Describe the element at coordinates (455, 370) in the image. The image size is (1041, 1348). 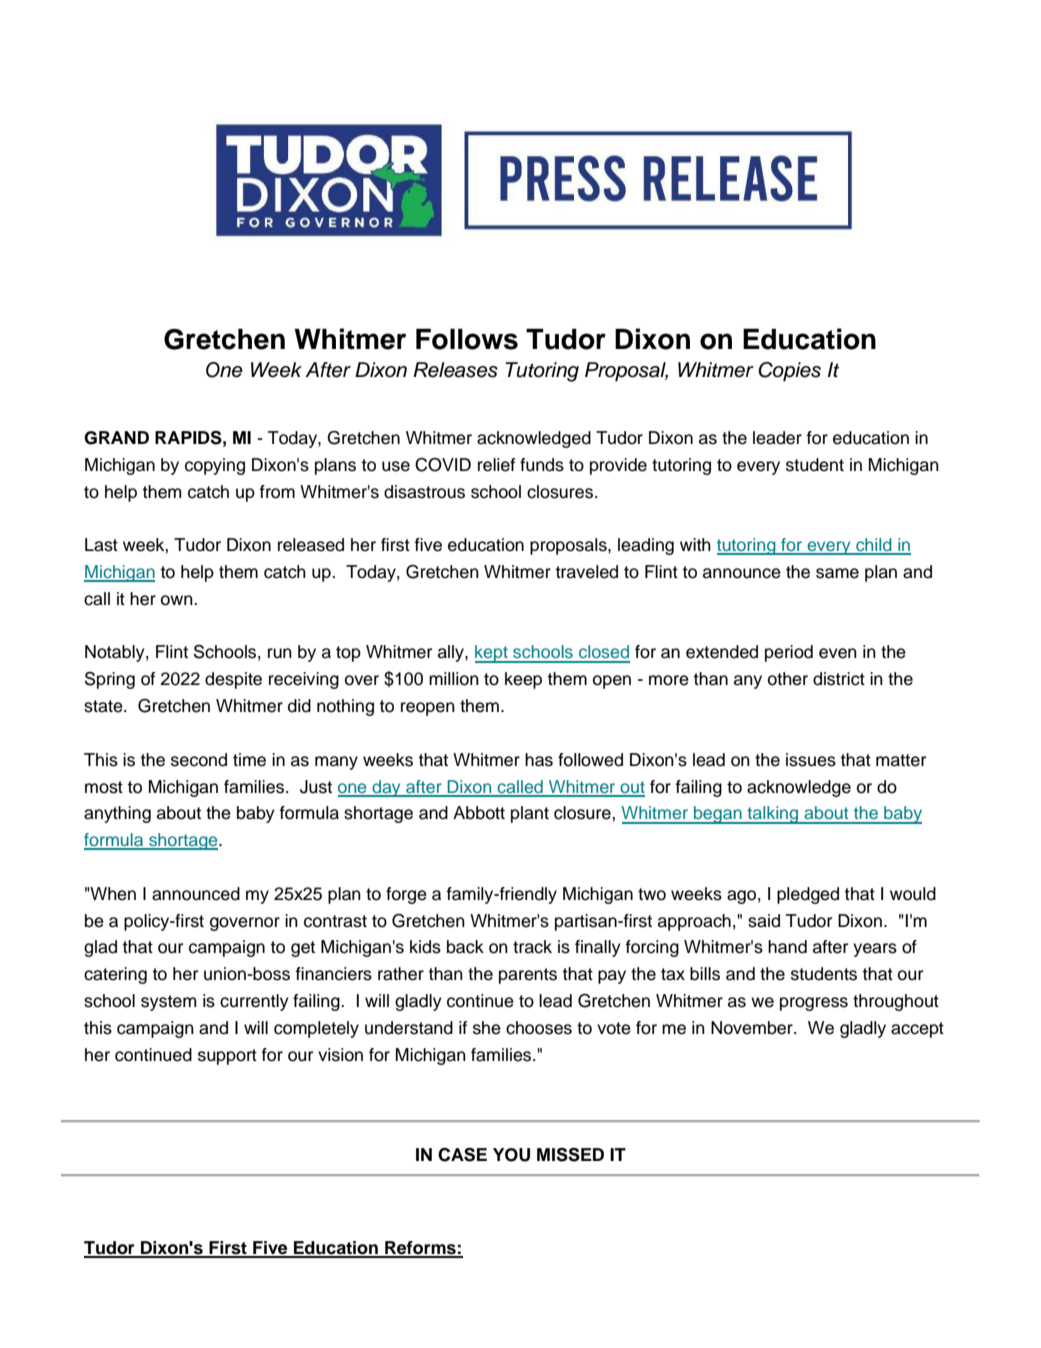
I see `Releases` at that location.
